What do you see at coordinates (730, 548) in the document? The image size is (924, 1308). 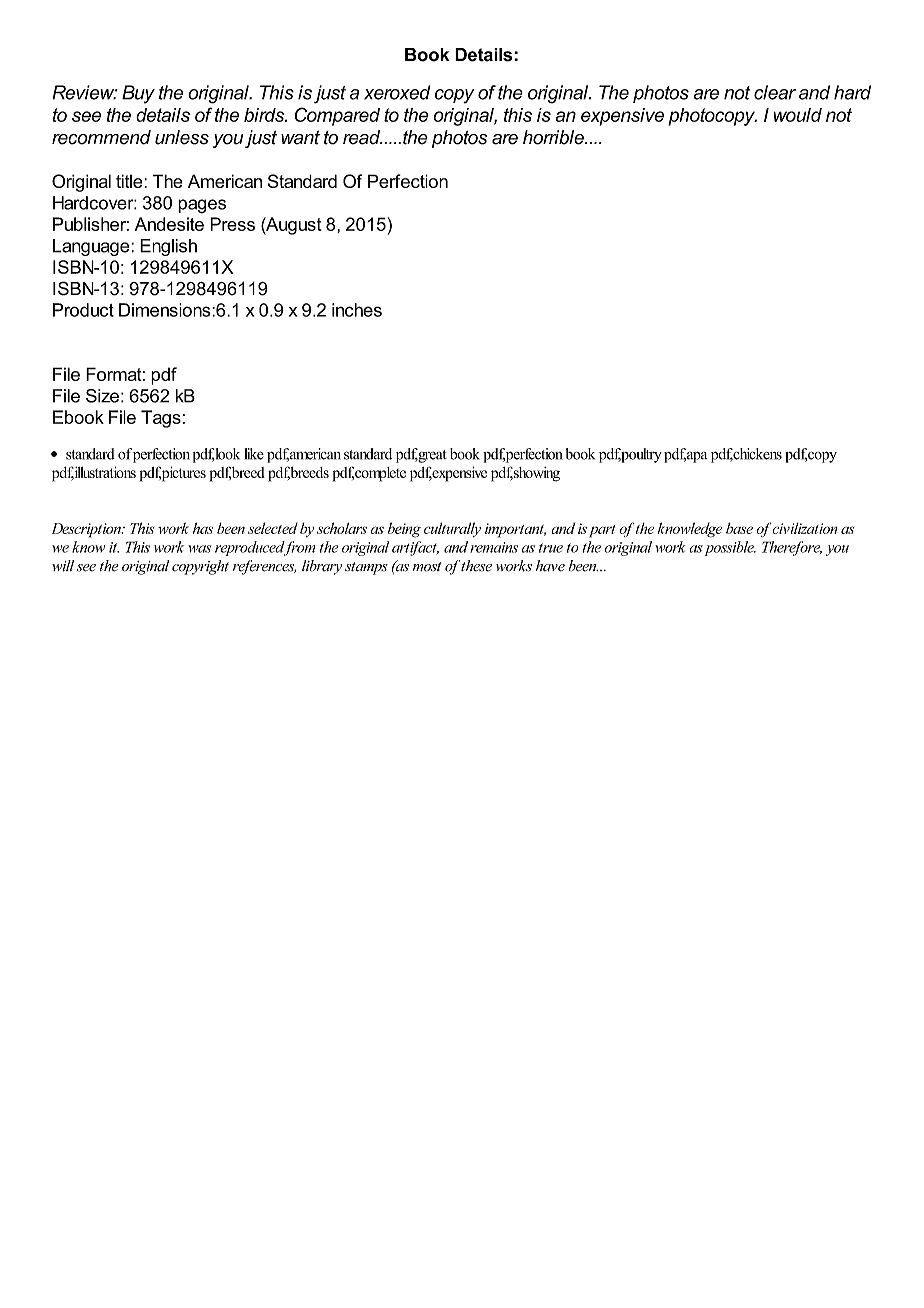 I see `possible` at bounding box center [730, 548].
